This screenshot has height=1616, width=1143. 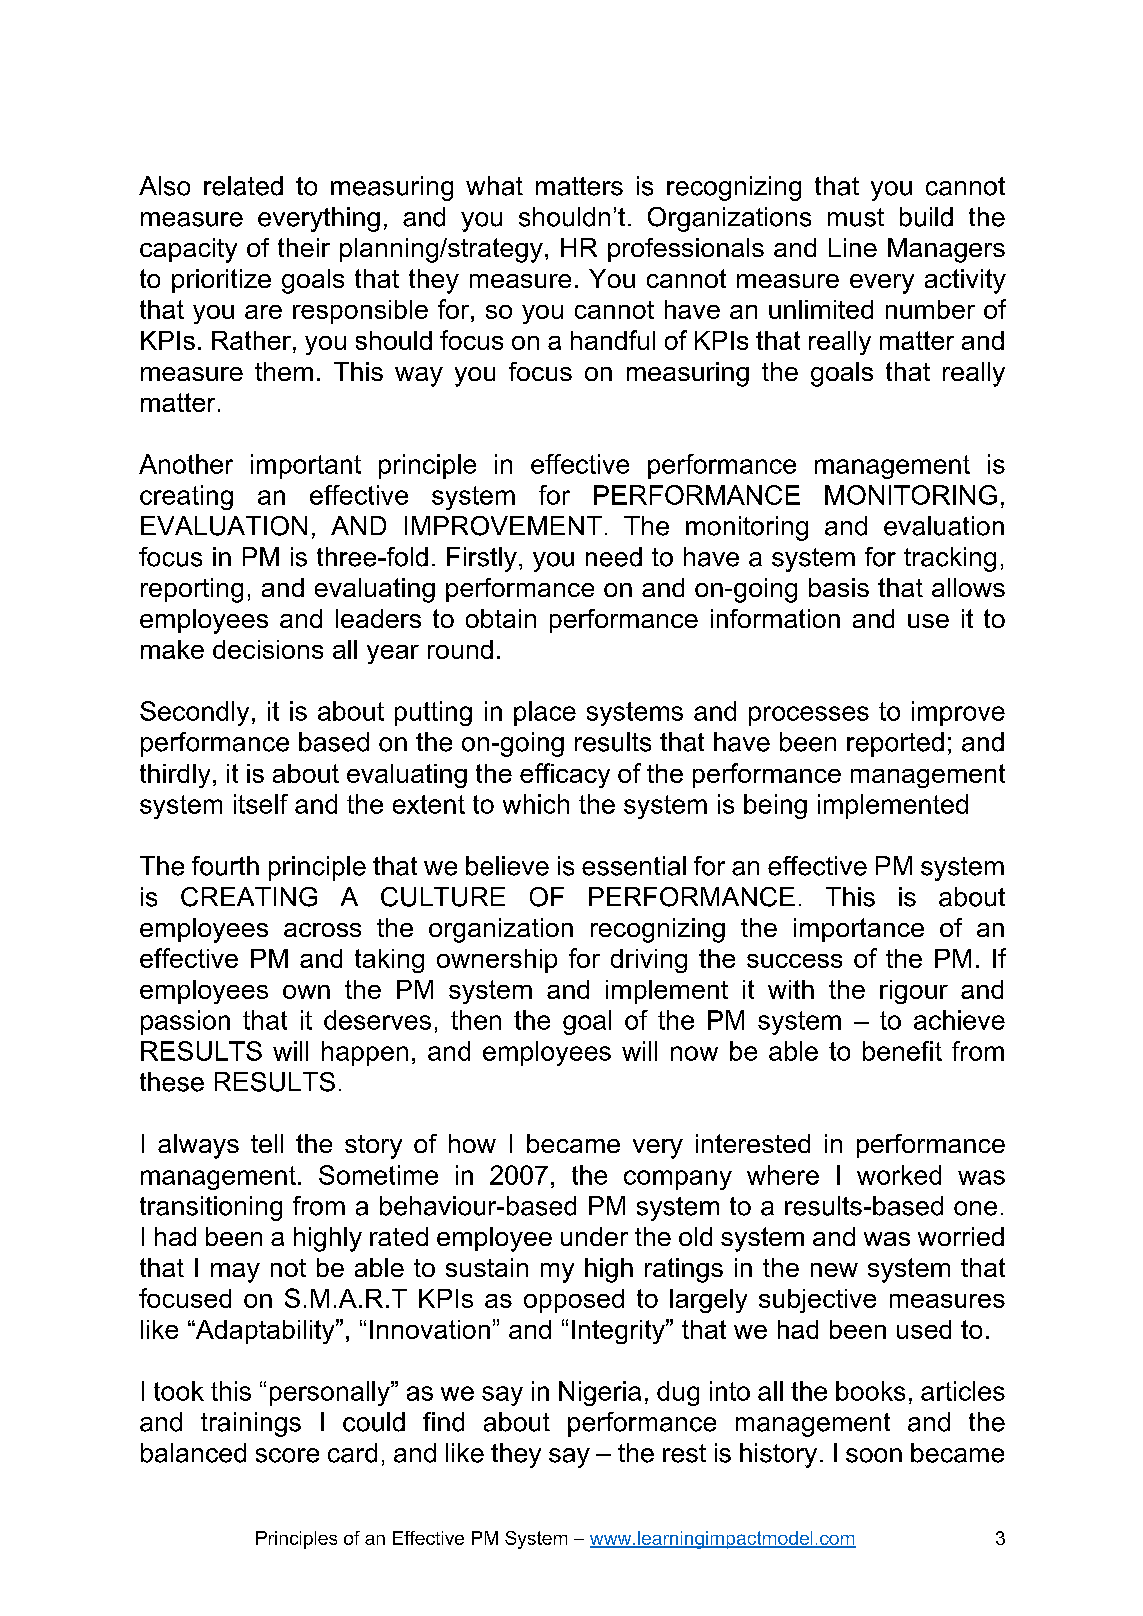 What do you see at coordinates (476, 1020) in the screenshot?
I see `then` at bounding box center [476, 1020].
